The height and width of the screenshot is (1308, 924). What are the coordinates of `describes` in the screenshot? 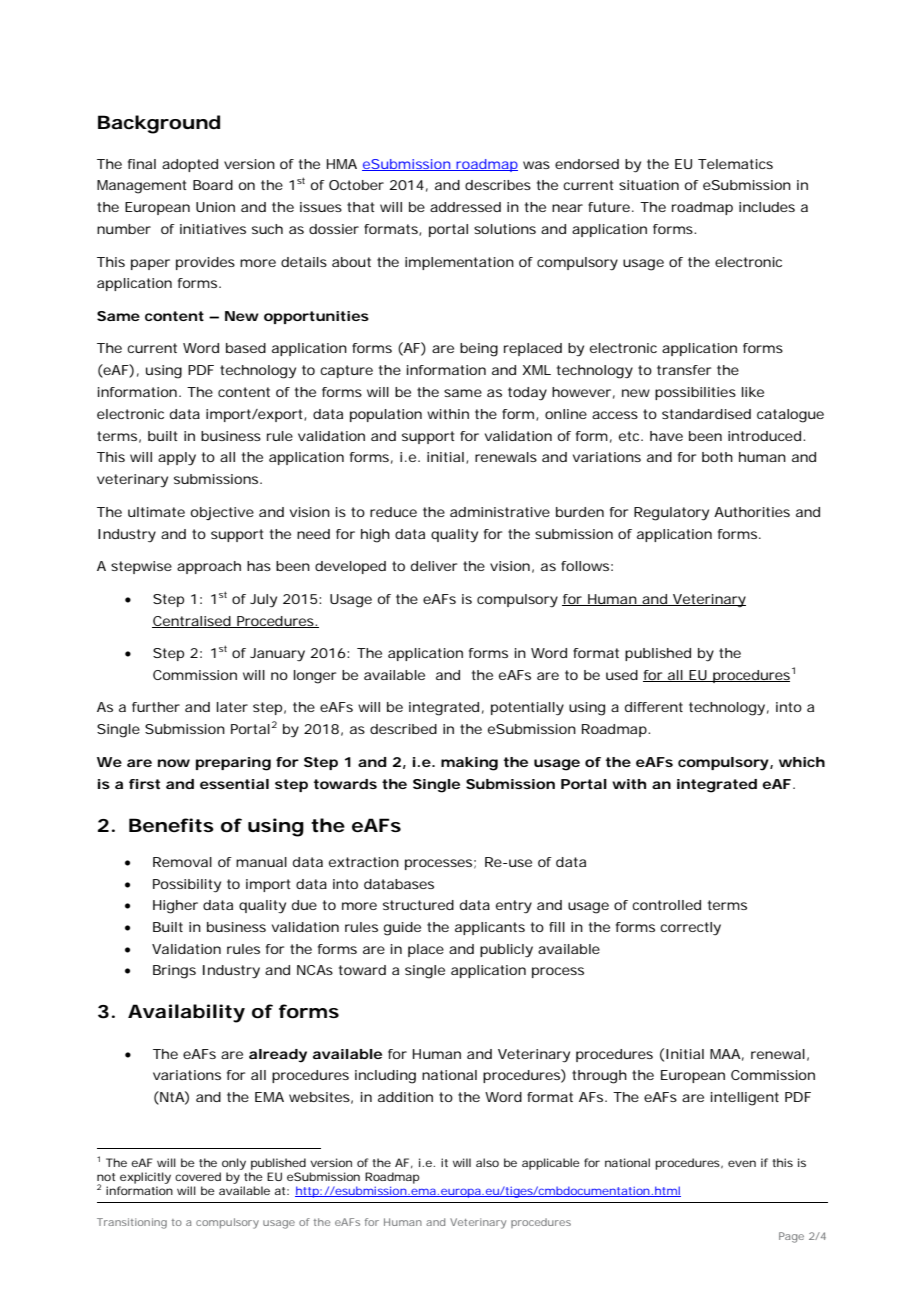 It's located at (498, 185).
